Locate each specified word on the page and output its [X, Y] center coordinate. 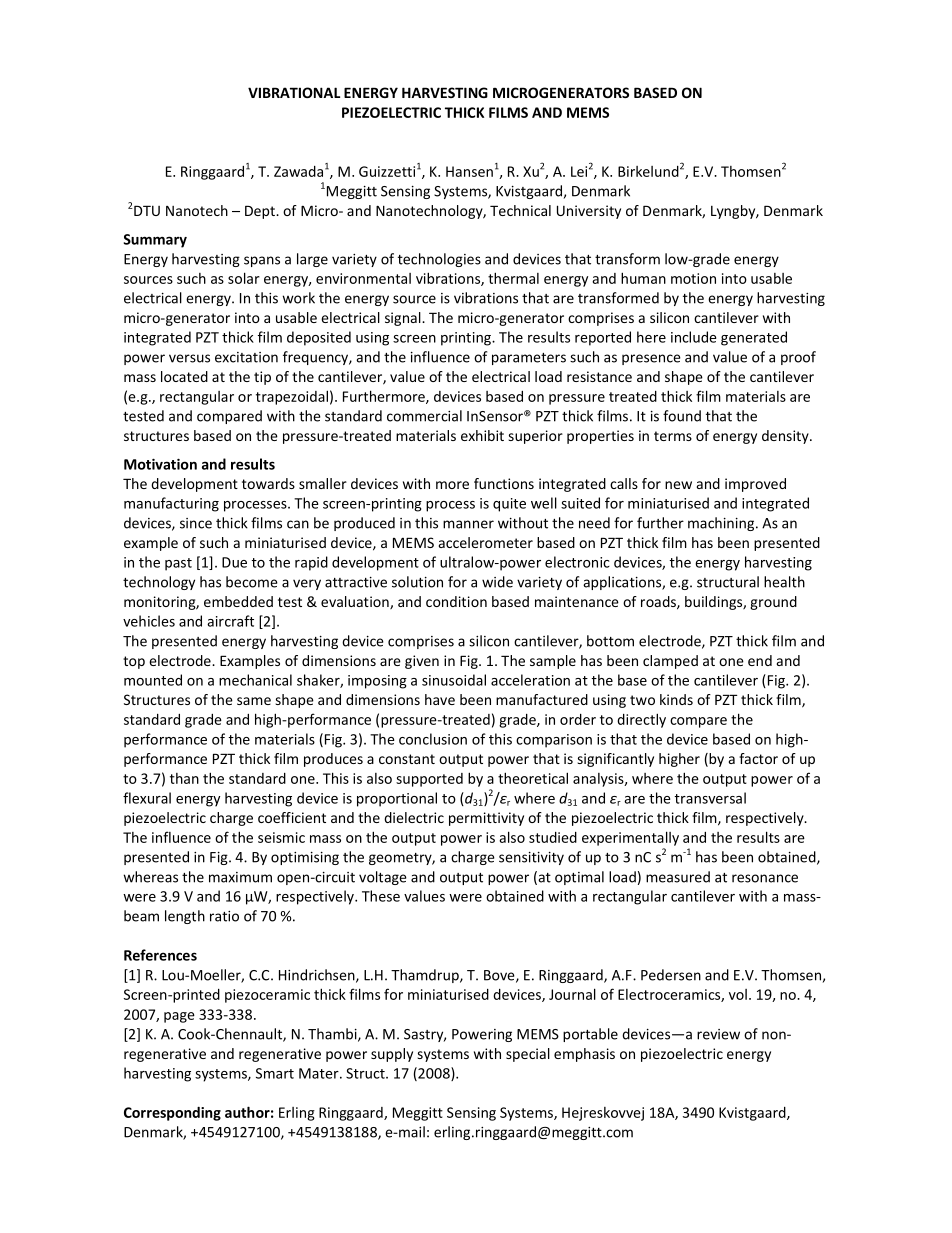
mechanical [255, 680]
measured [678, 877]
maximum [240, 877]
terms [673, 436]
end [760, 660]
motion [693, 278]
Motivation [160, 464]
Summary [155, 241]
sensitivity [531, 858]
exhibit [482, 435]
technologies [439, 260]
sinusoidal [454, 680]
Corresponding [172, 1114]
